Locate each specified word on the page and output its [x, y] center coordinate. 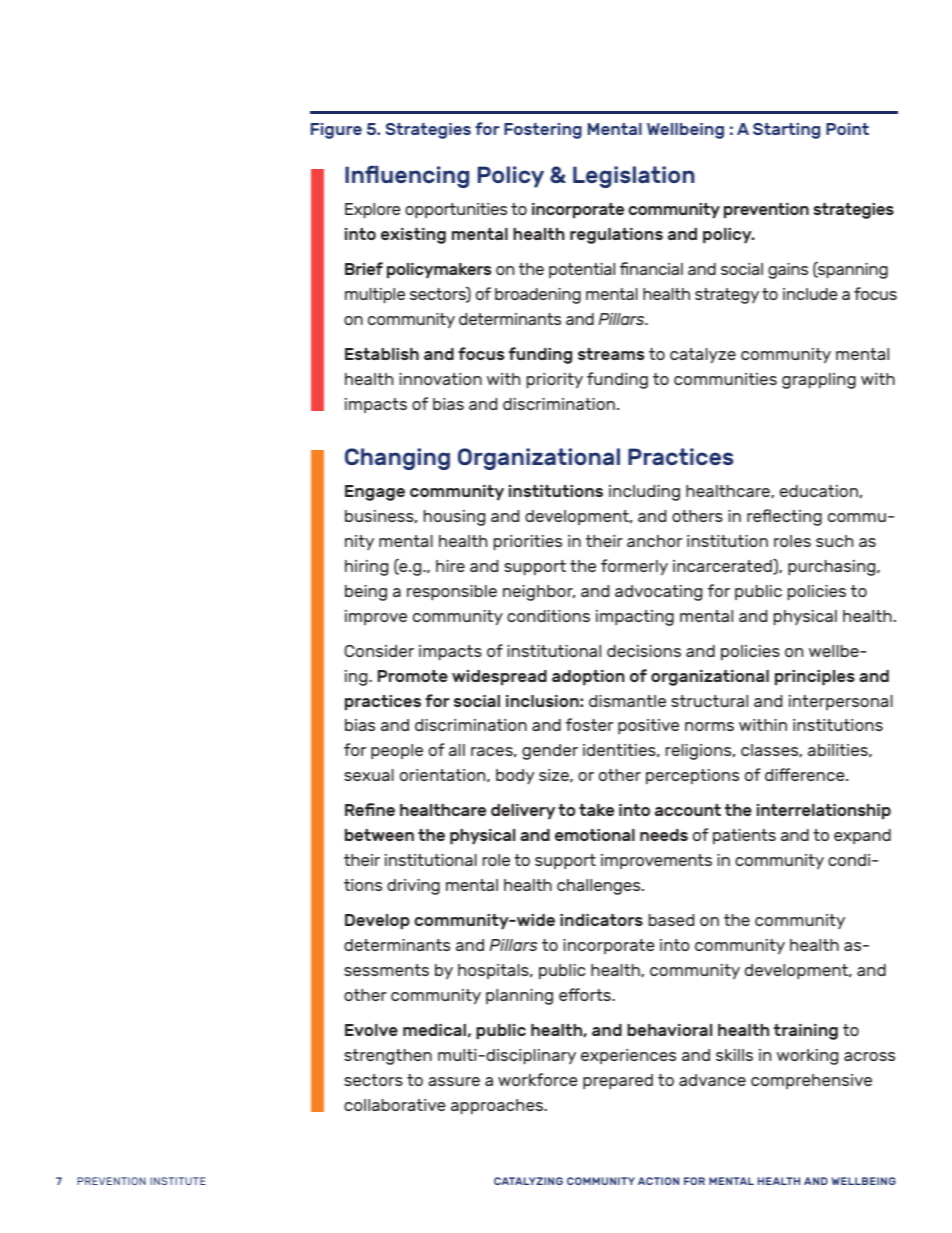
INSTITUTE [178, 1181]
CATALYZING [528, 1181]
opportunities [456, 211]
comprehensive [811, 1081]
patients [744, 836]
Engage [375, 493]
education [819, 491]
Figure [336, 131]
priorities [528, 543]
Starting [786, 131]
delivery [523, 812]
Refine [370, 809]
